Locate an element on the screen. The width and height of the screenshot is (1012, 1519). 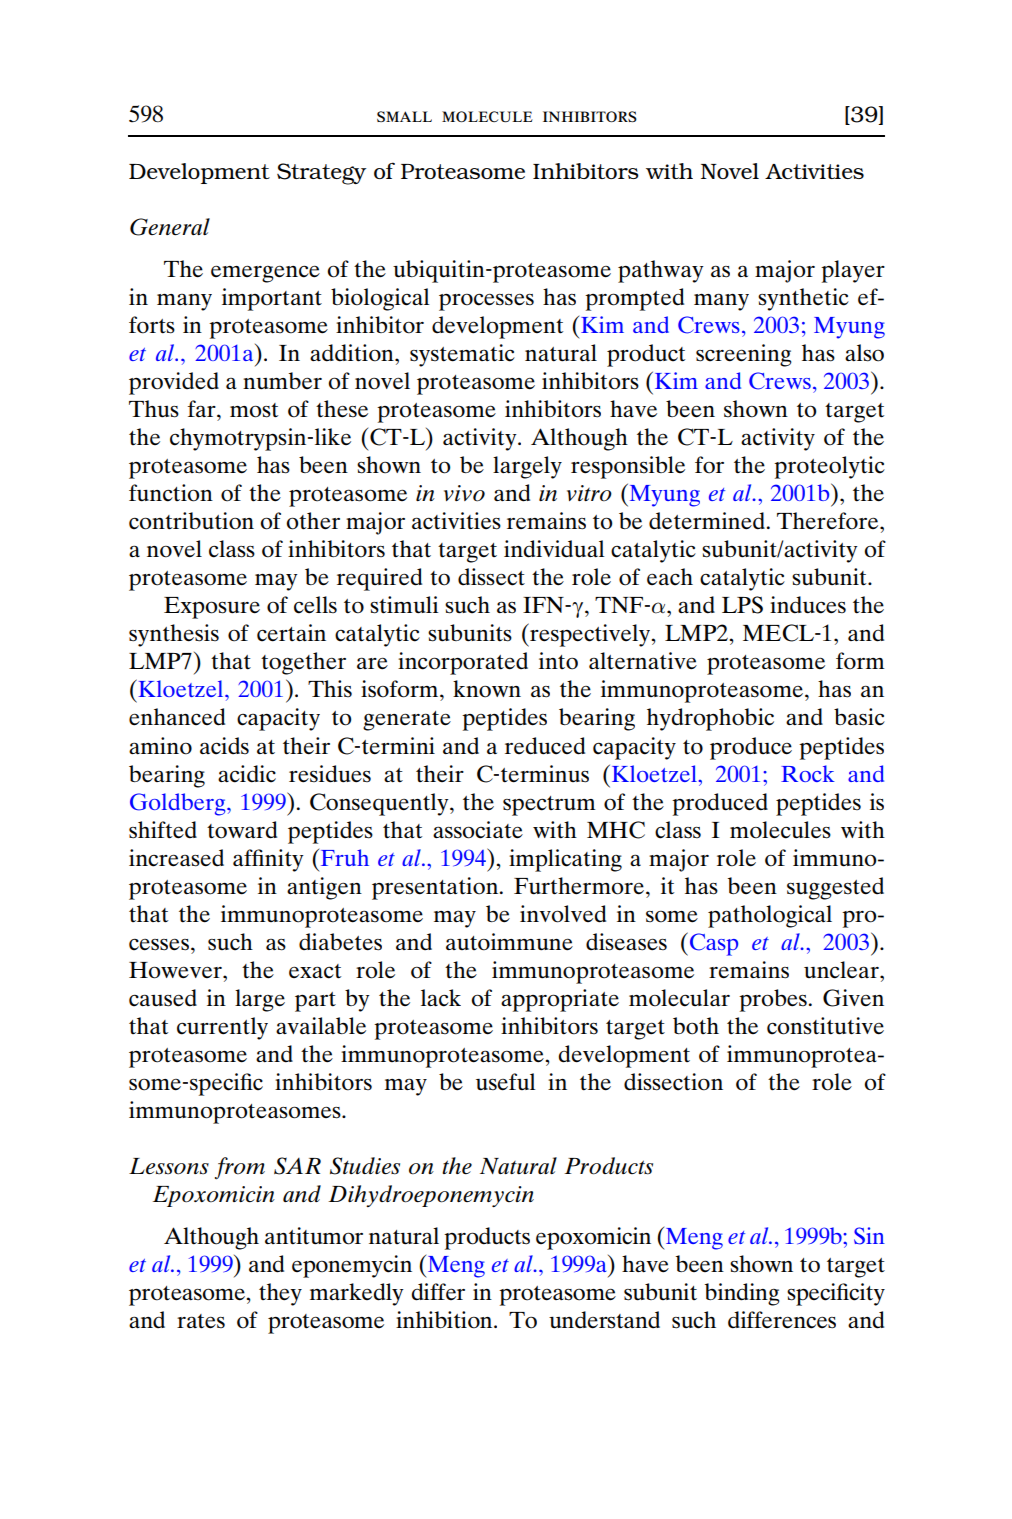
known is located at coordinates (487, 689).
